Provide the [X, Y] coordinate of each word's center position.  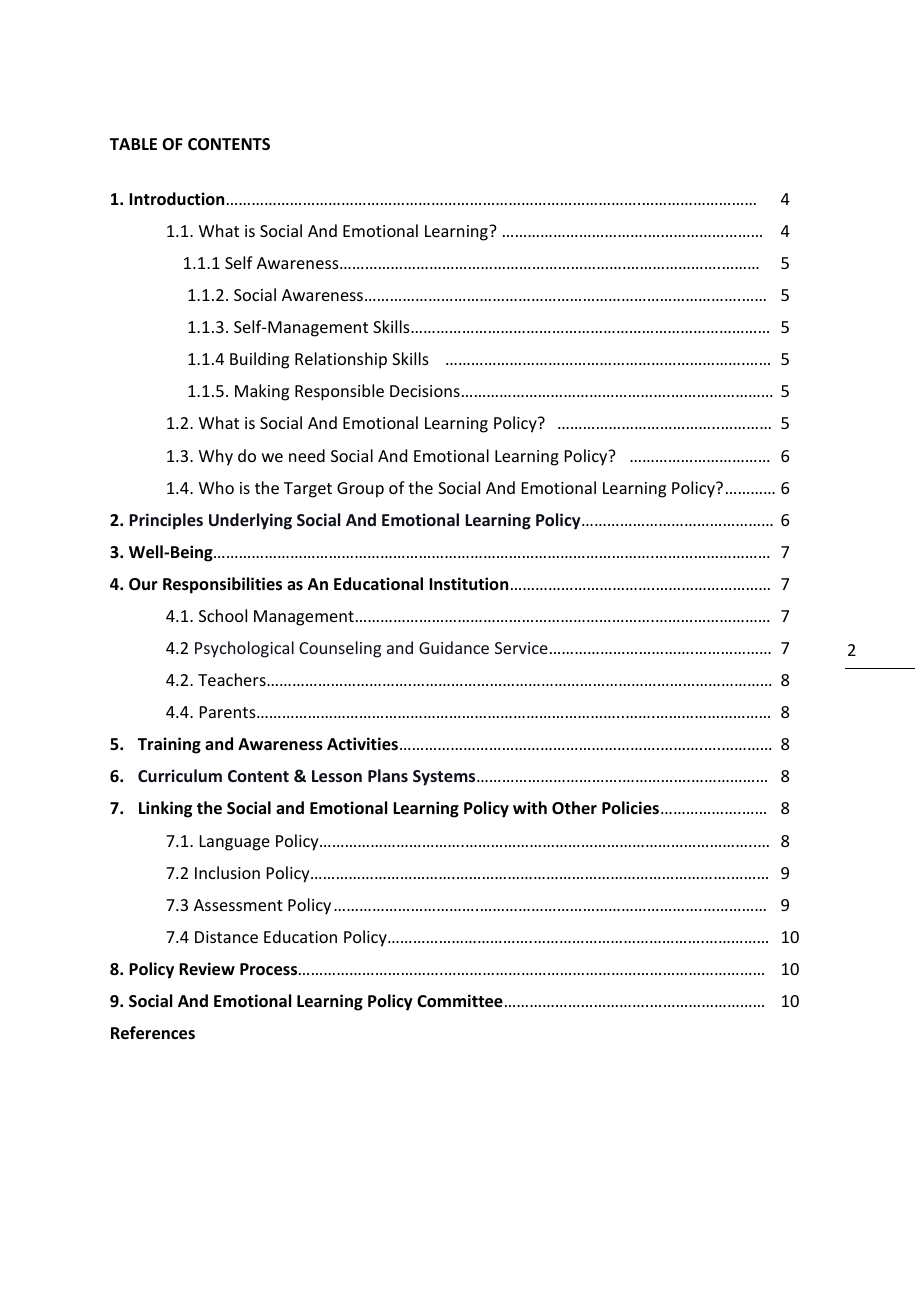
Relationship [341, 360]
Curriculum [180, 775]
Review [207, 969]
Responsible [339, 392]
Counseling [340, 649]
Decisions [425, 391]
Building [259, 360]
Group [360, 490]
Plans [388, 775]
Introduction [176, 199]
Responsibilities [222, 585]
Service [521, 648]
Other [574, 807]
